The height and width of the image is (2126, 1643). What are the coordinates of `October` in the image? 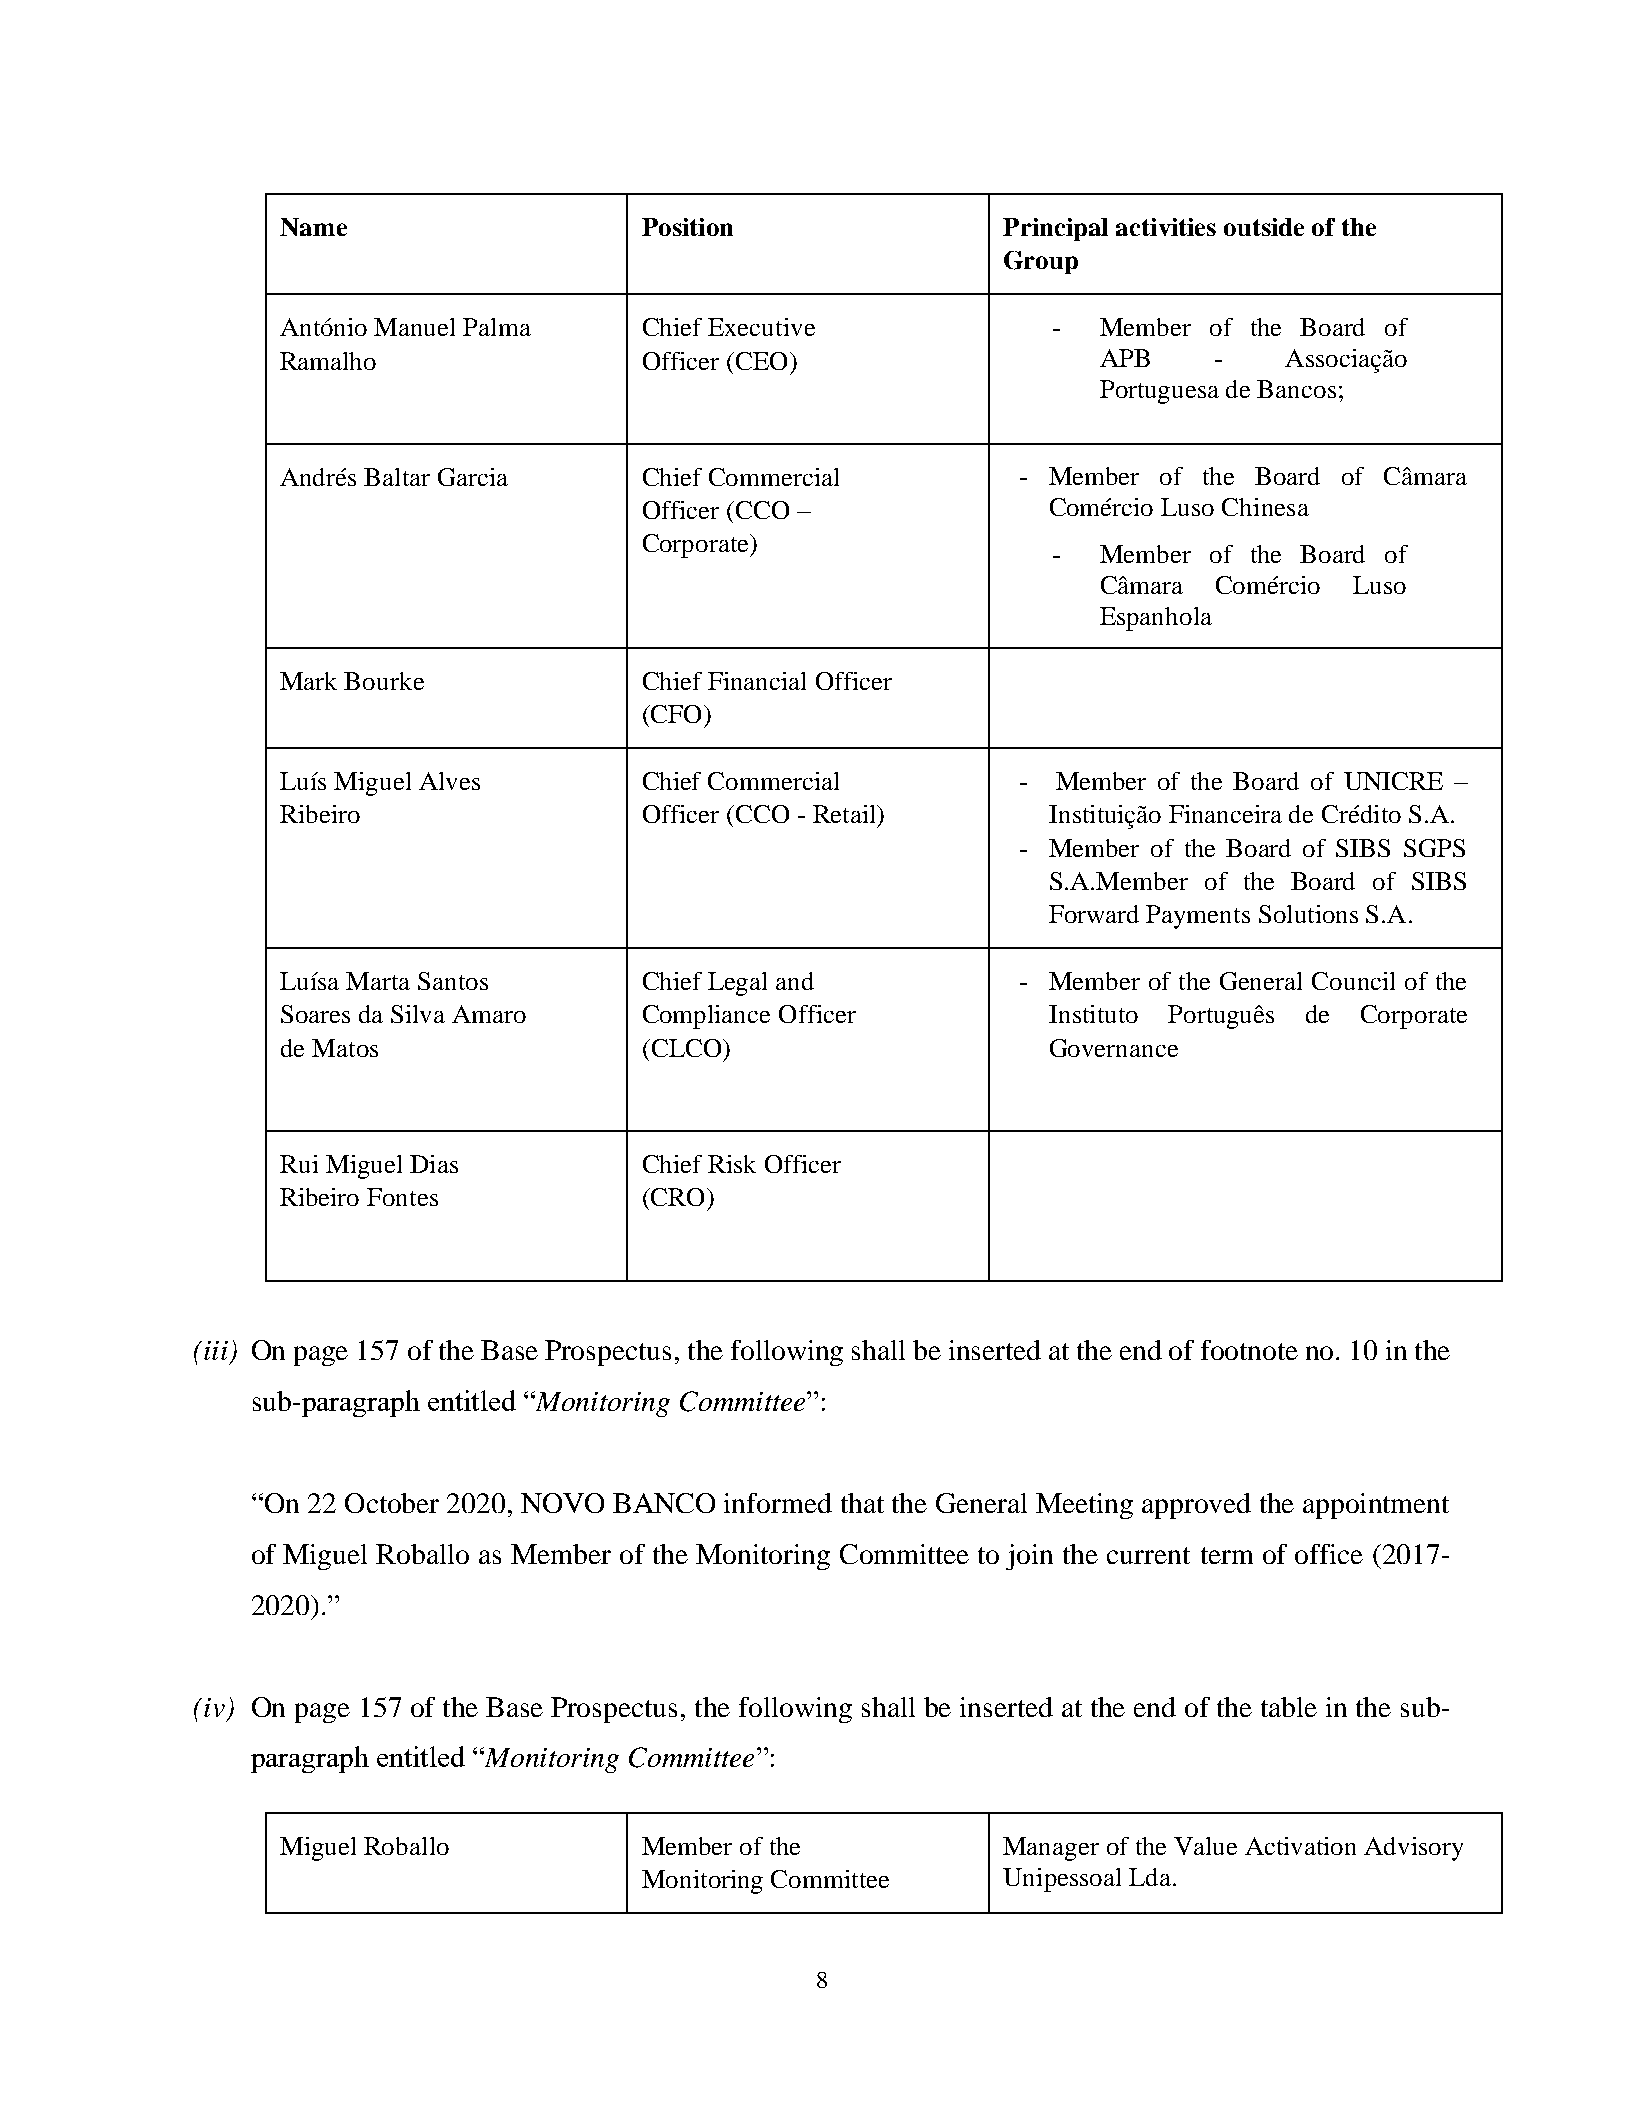 It's located at (392, 1503).
